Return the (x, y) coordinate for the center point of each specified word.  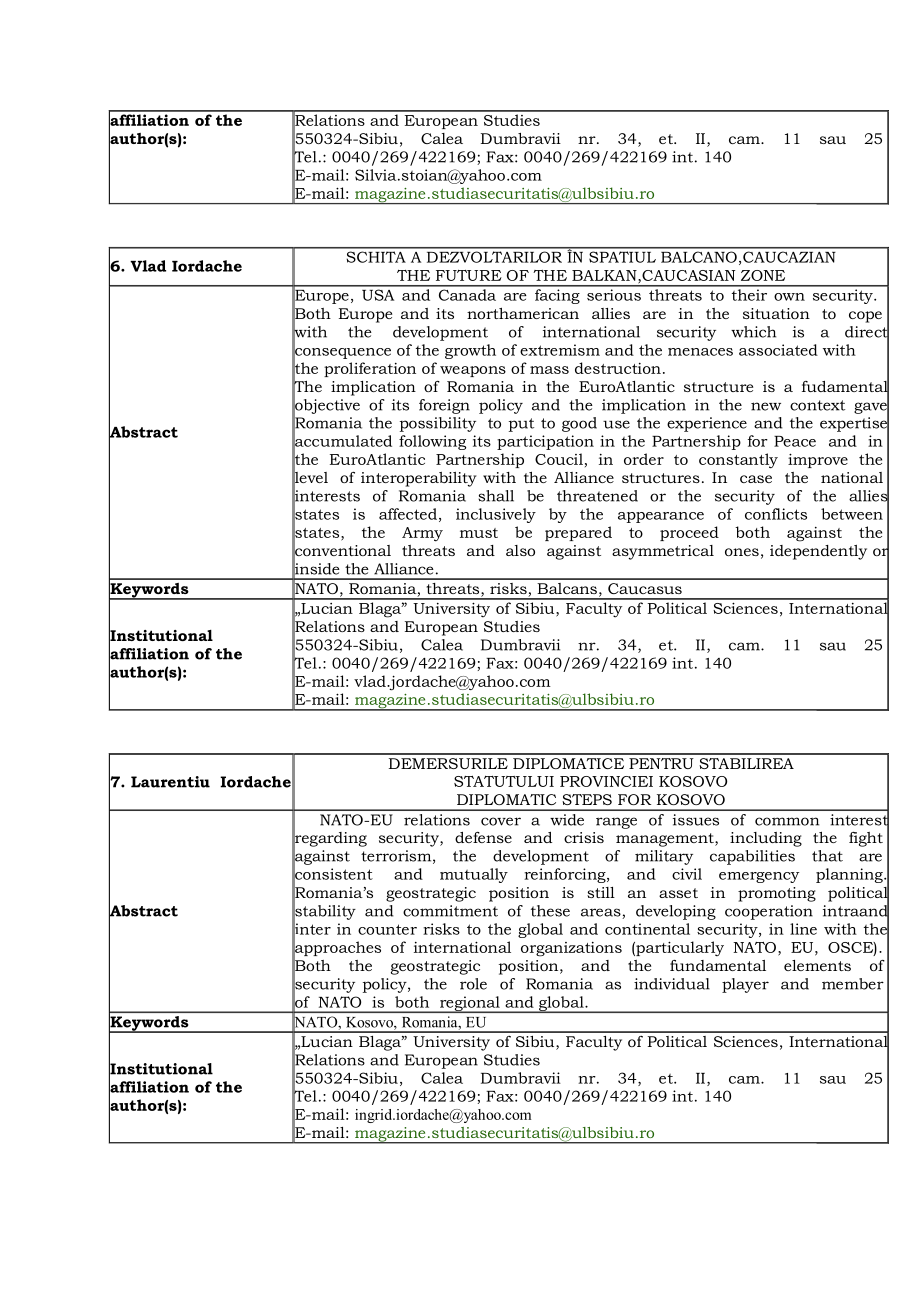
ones (742, 552)
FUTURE (469, 275)
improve (818, 460)
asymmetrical (663, 552)
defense (483, 837)
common (787, 821)
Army (422, 534)
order (644, 459)
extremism (560, 350)
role (473, 984)
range (616, 823)
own (789, 297)
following (432, 442)
